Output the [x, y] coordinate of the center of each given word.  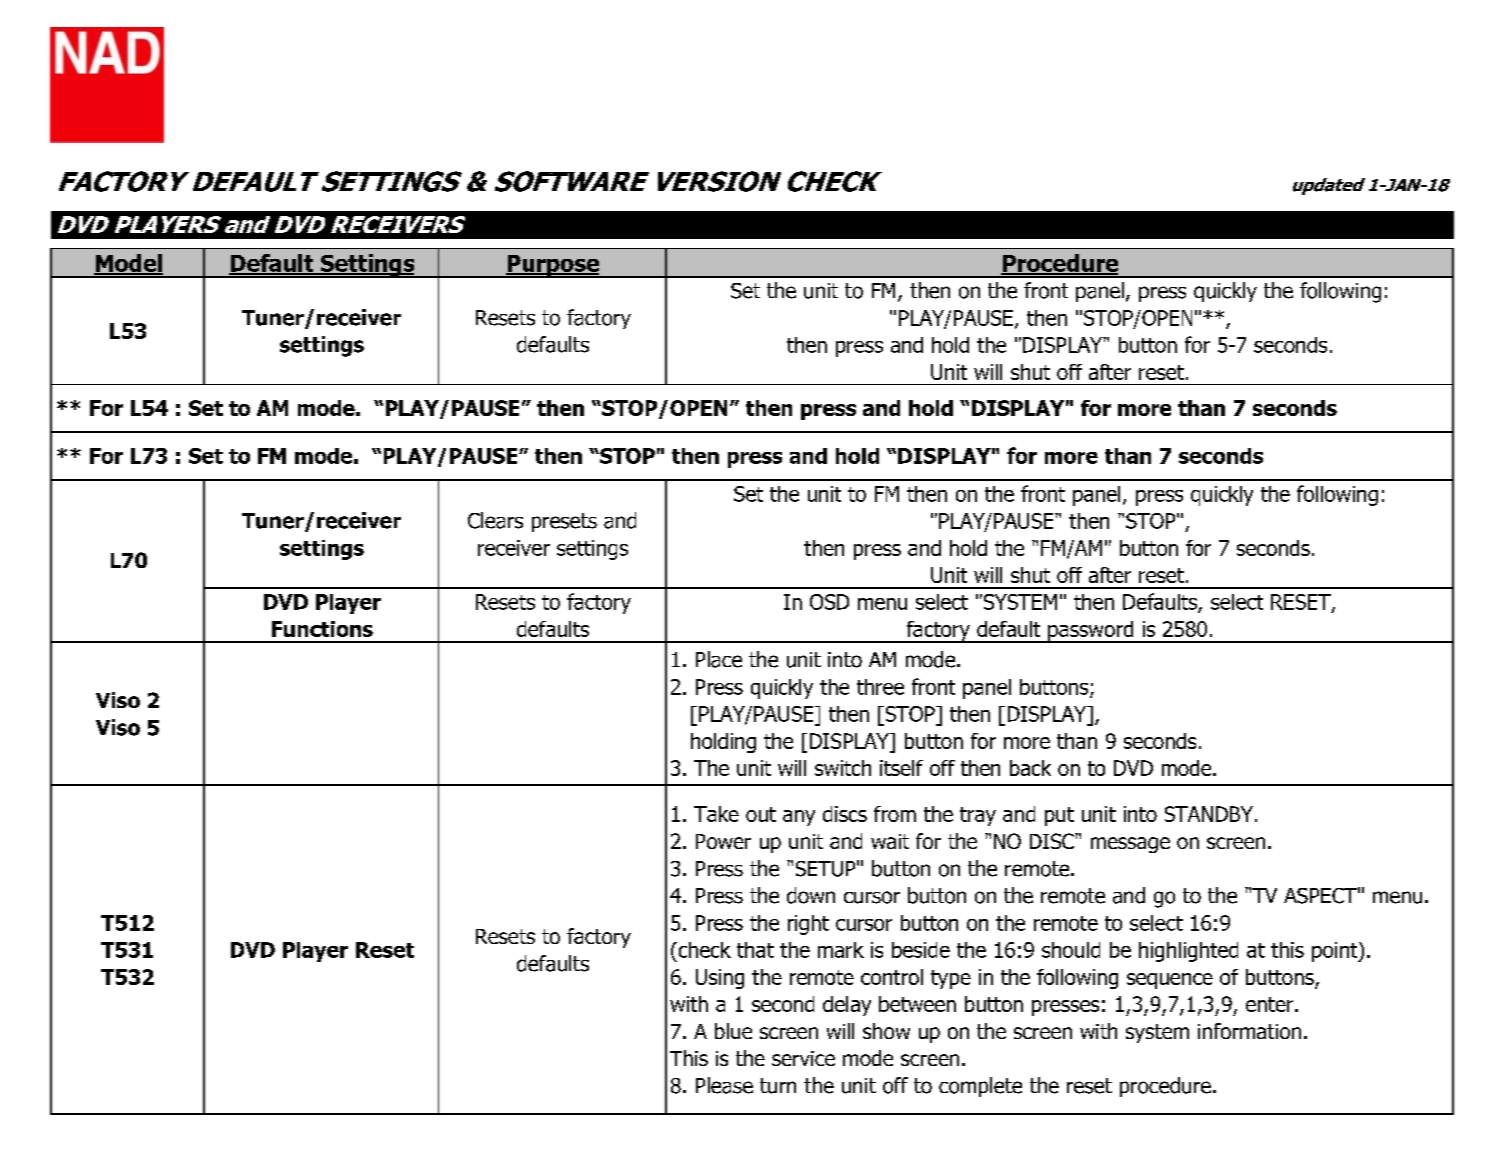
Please [724, 1085]
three [880, 687]
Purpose [553, 266]
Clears [495, 520]
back [1030, 768]
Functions [322, 629]
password [1091, 632]
